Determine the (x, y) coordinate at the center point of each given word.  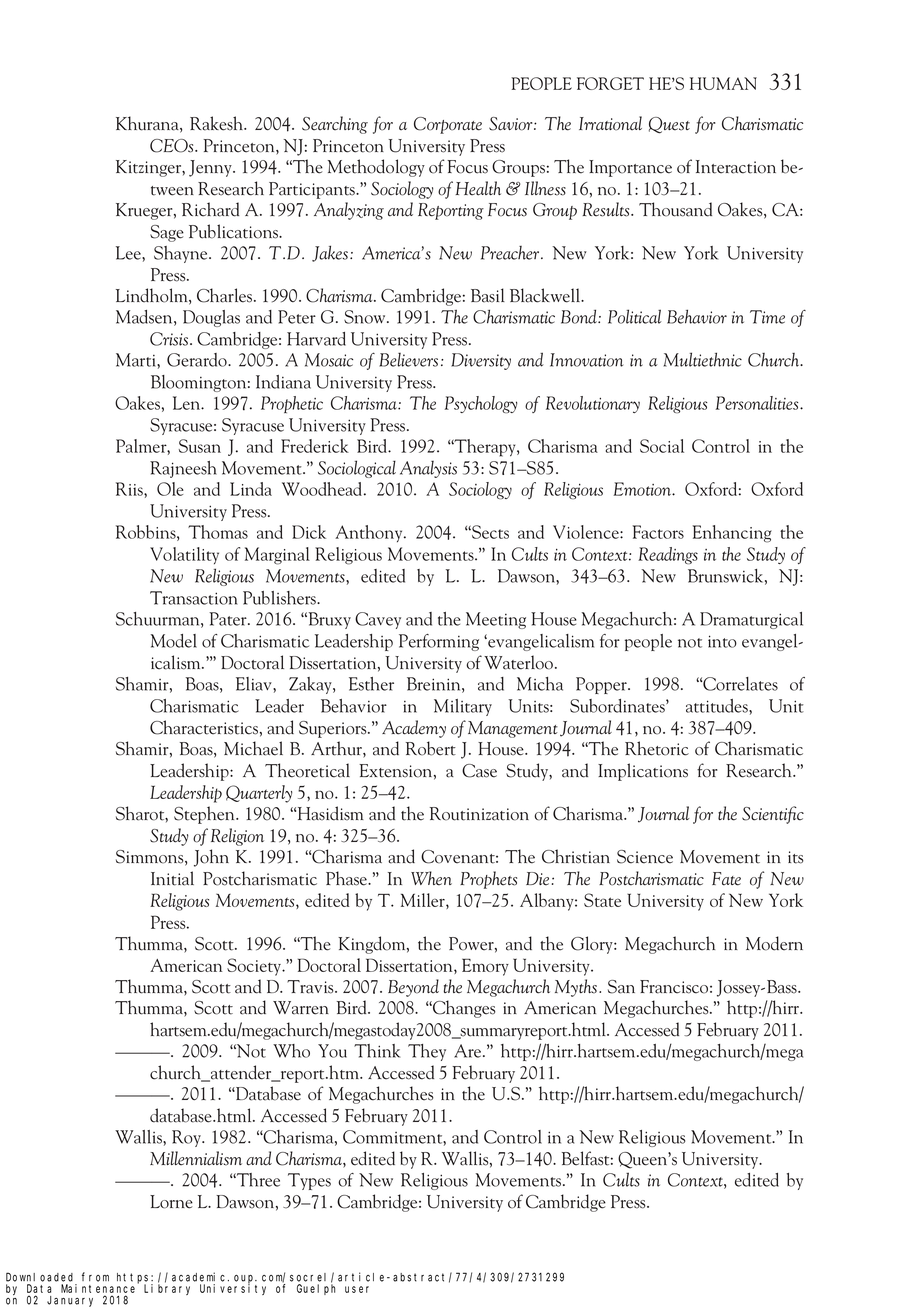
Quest (669, 125)
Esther (371, 684)
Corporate (448, 125)
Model (174, 641)
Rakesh (218, 123)
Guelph (316, 1289)
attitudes (718, 706)
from (95, 1277)
